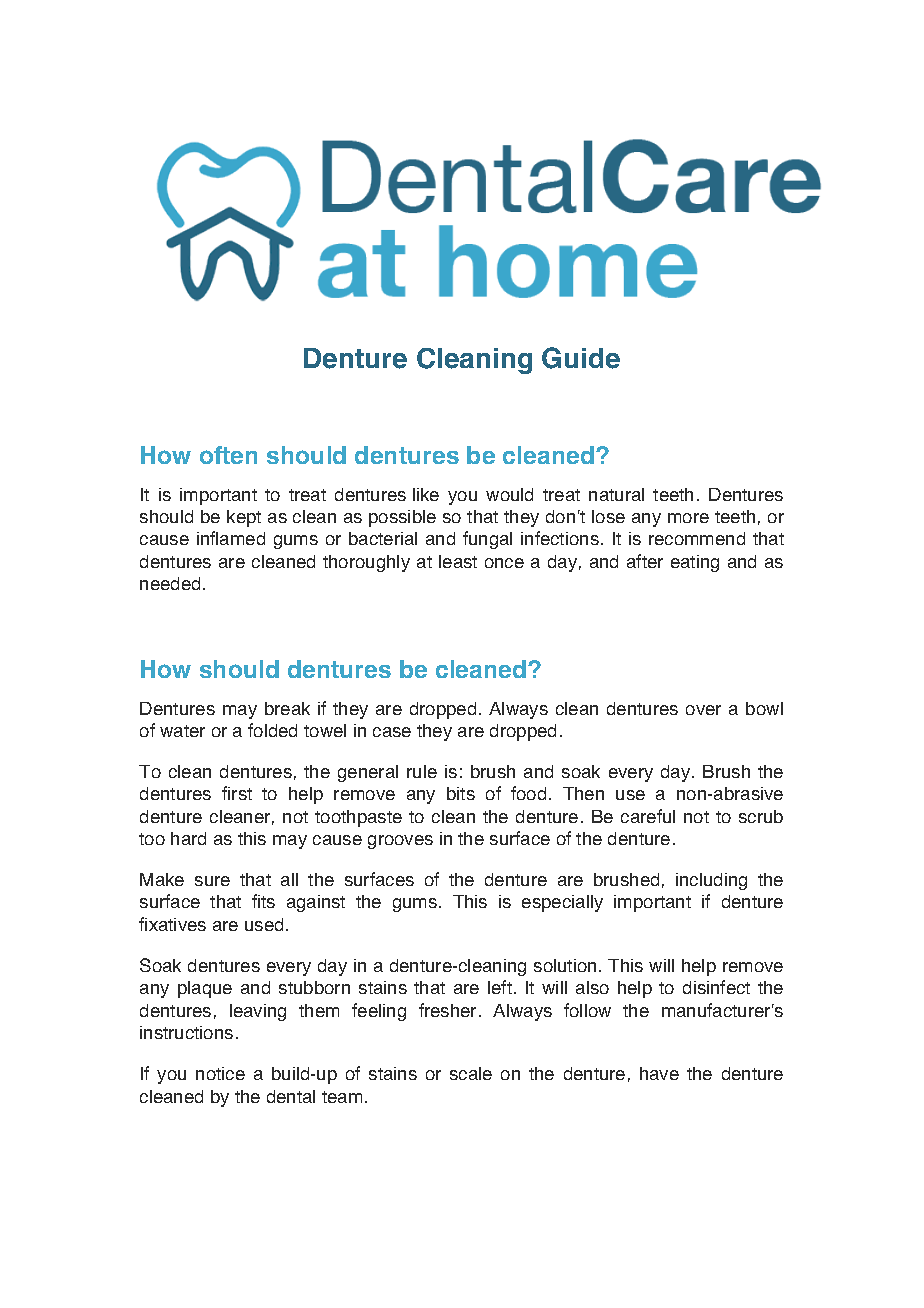  What do you see at coordinates (581, 358) in the image?
I see `Guide` at bounding box center [581, 358].
